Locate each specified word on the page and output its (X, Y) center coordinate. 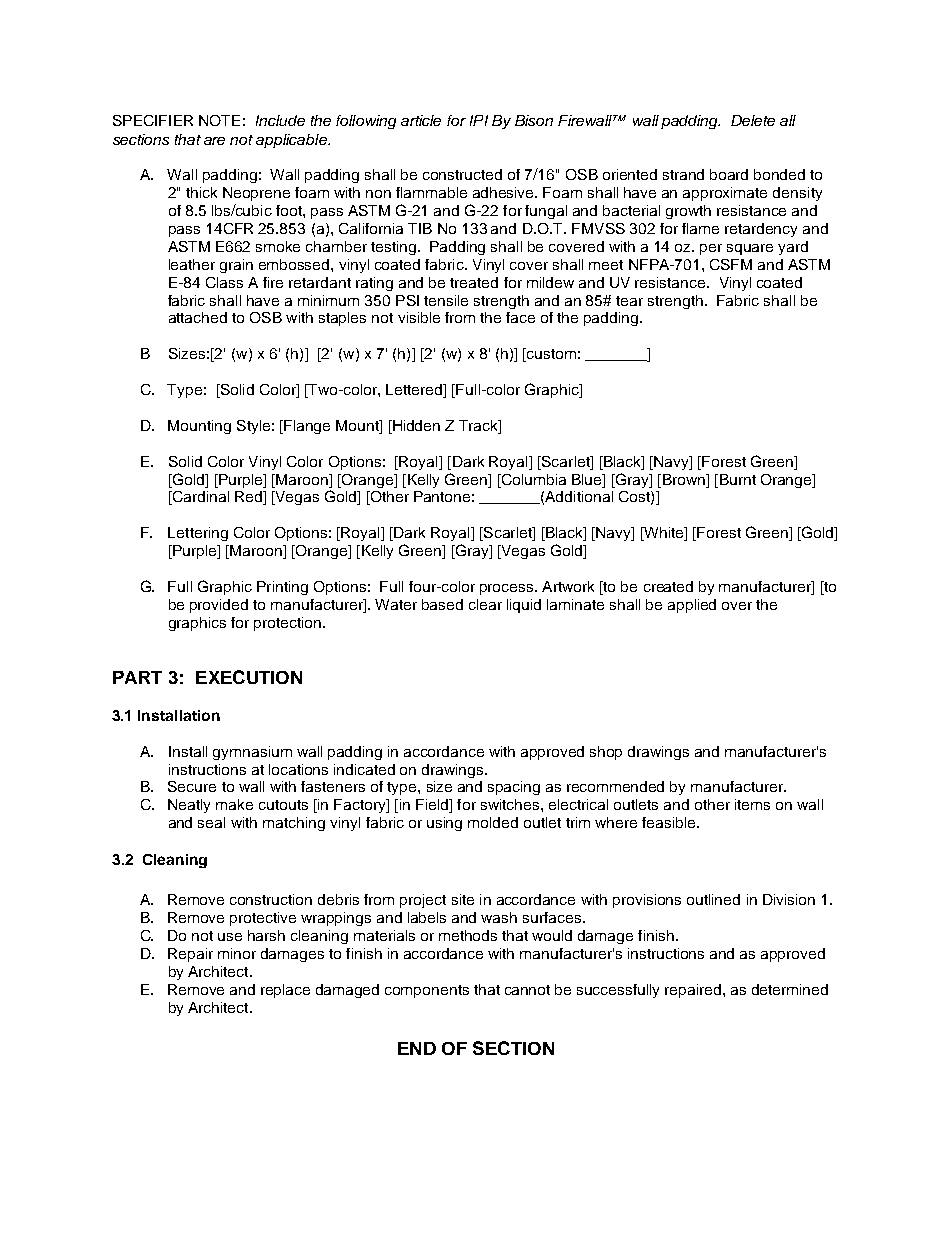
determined (790, 989)
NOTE (219, 120)
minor (237, 953)
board (729, 174)
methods (468, 935)
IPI (479, 120)
